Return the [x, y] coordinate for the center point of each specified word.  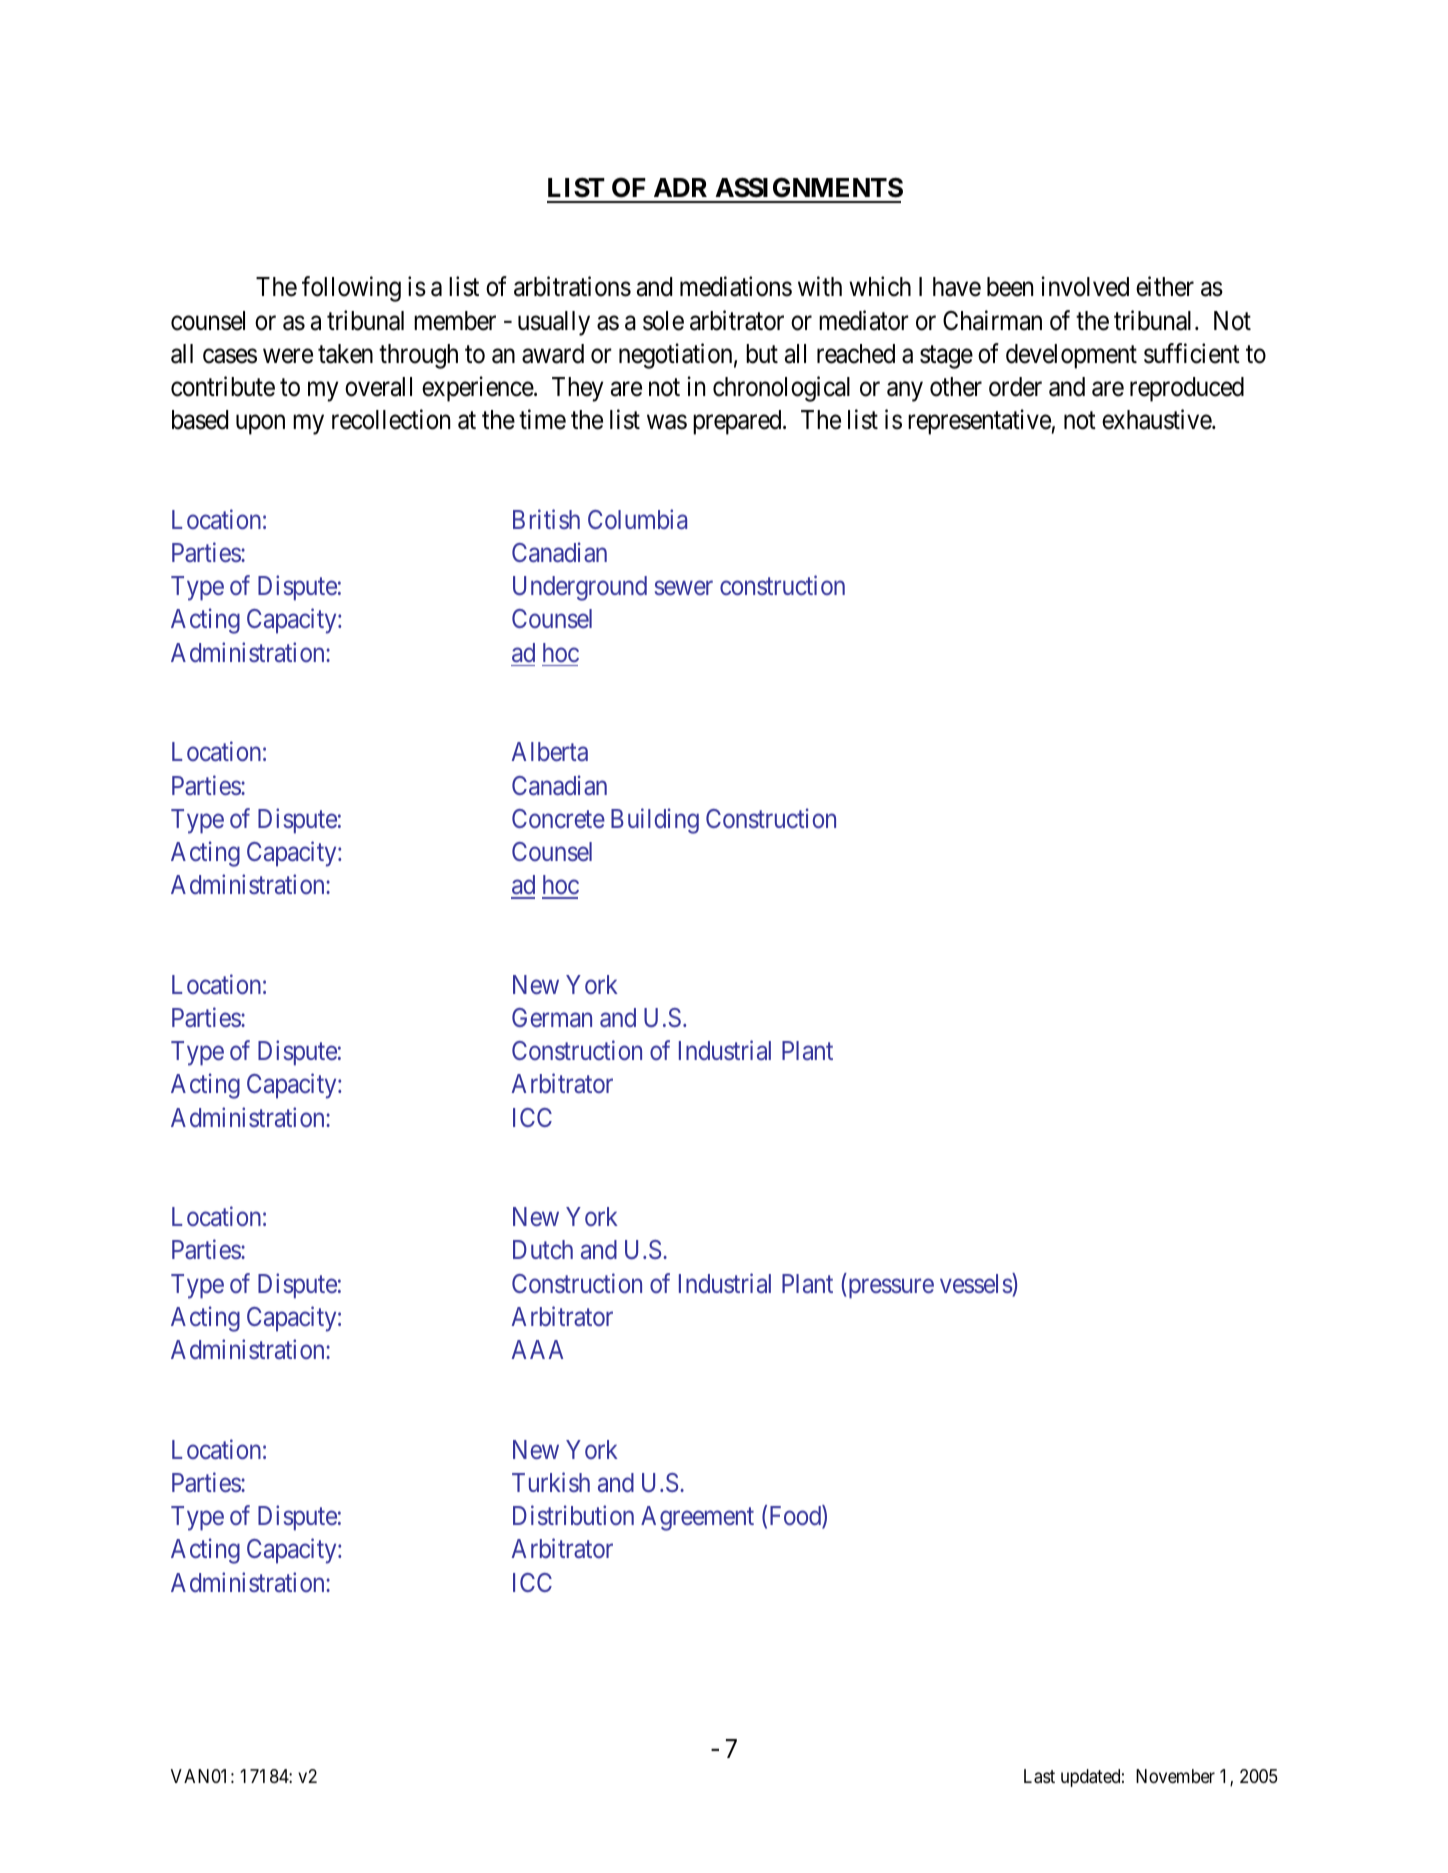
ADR [680, 187]
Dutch [543, 1249]
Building [655, 821]
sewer [684, 588]
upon [260, 425]
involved [1085, 287]
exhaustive [1157, 419]
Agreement [697, 1518]
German [552, 1018]
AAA [537, 1349]
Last [1039, 1776]
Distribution [573, 1515]
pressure [890, 1289]
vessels [976, 1283]
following [351, 289]
